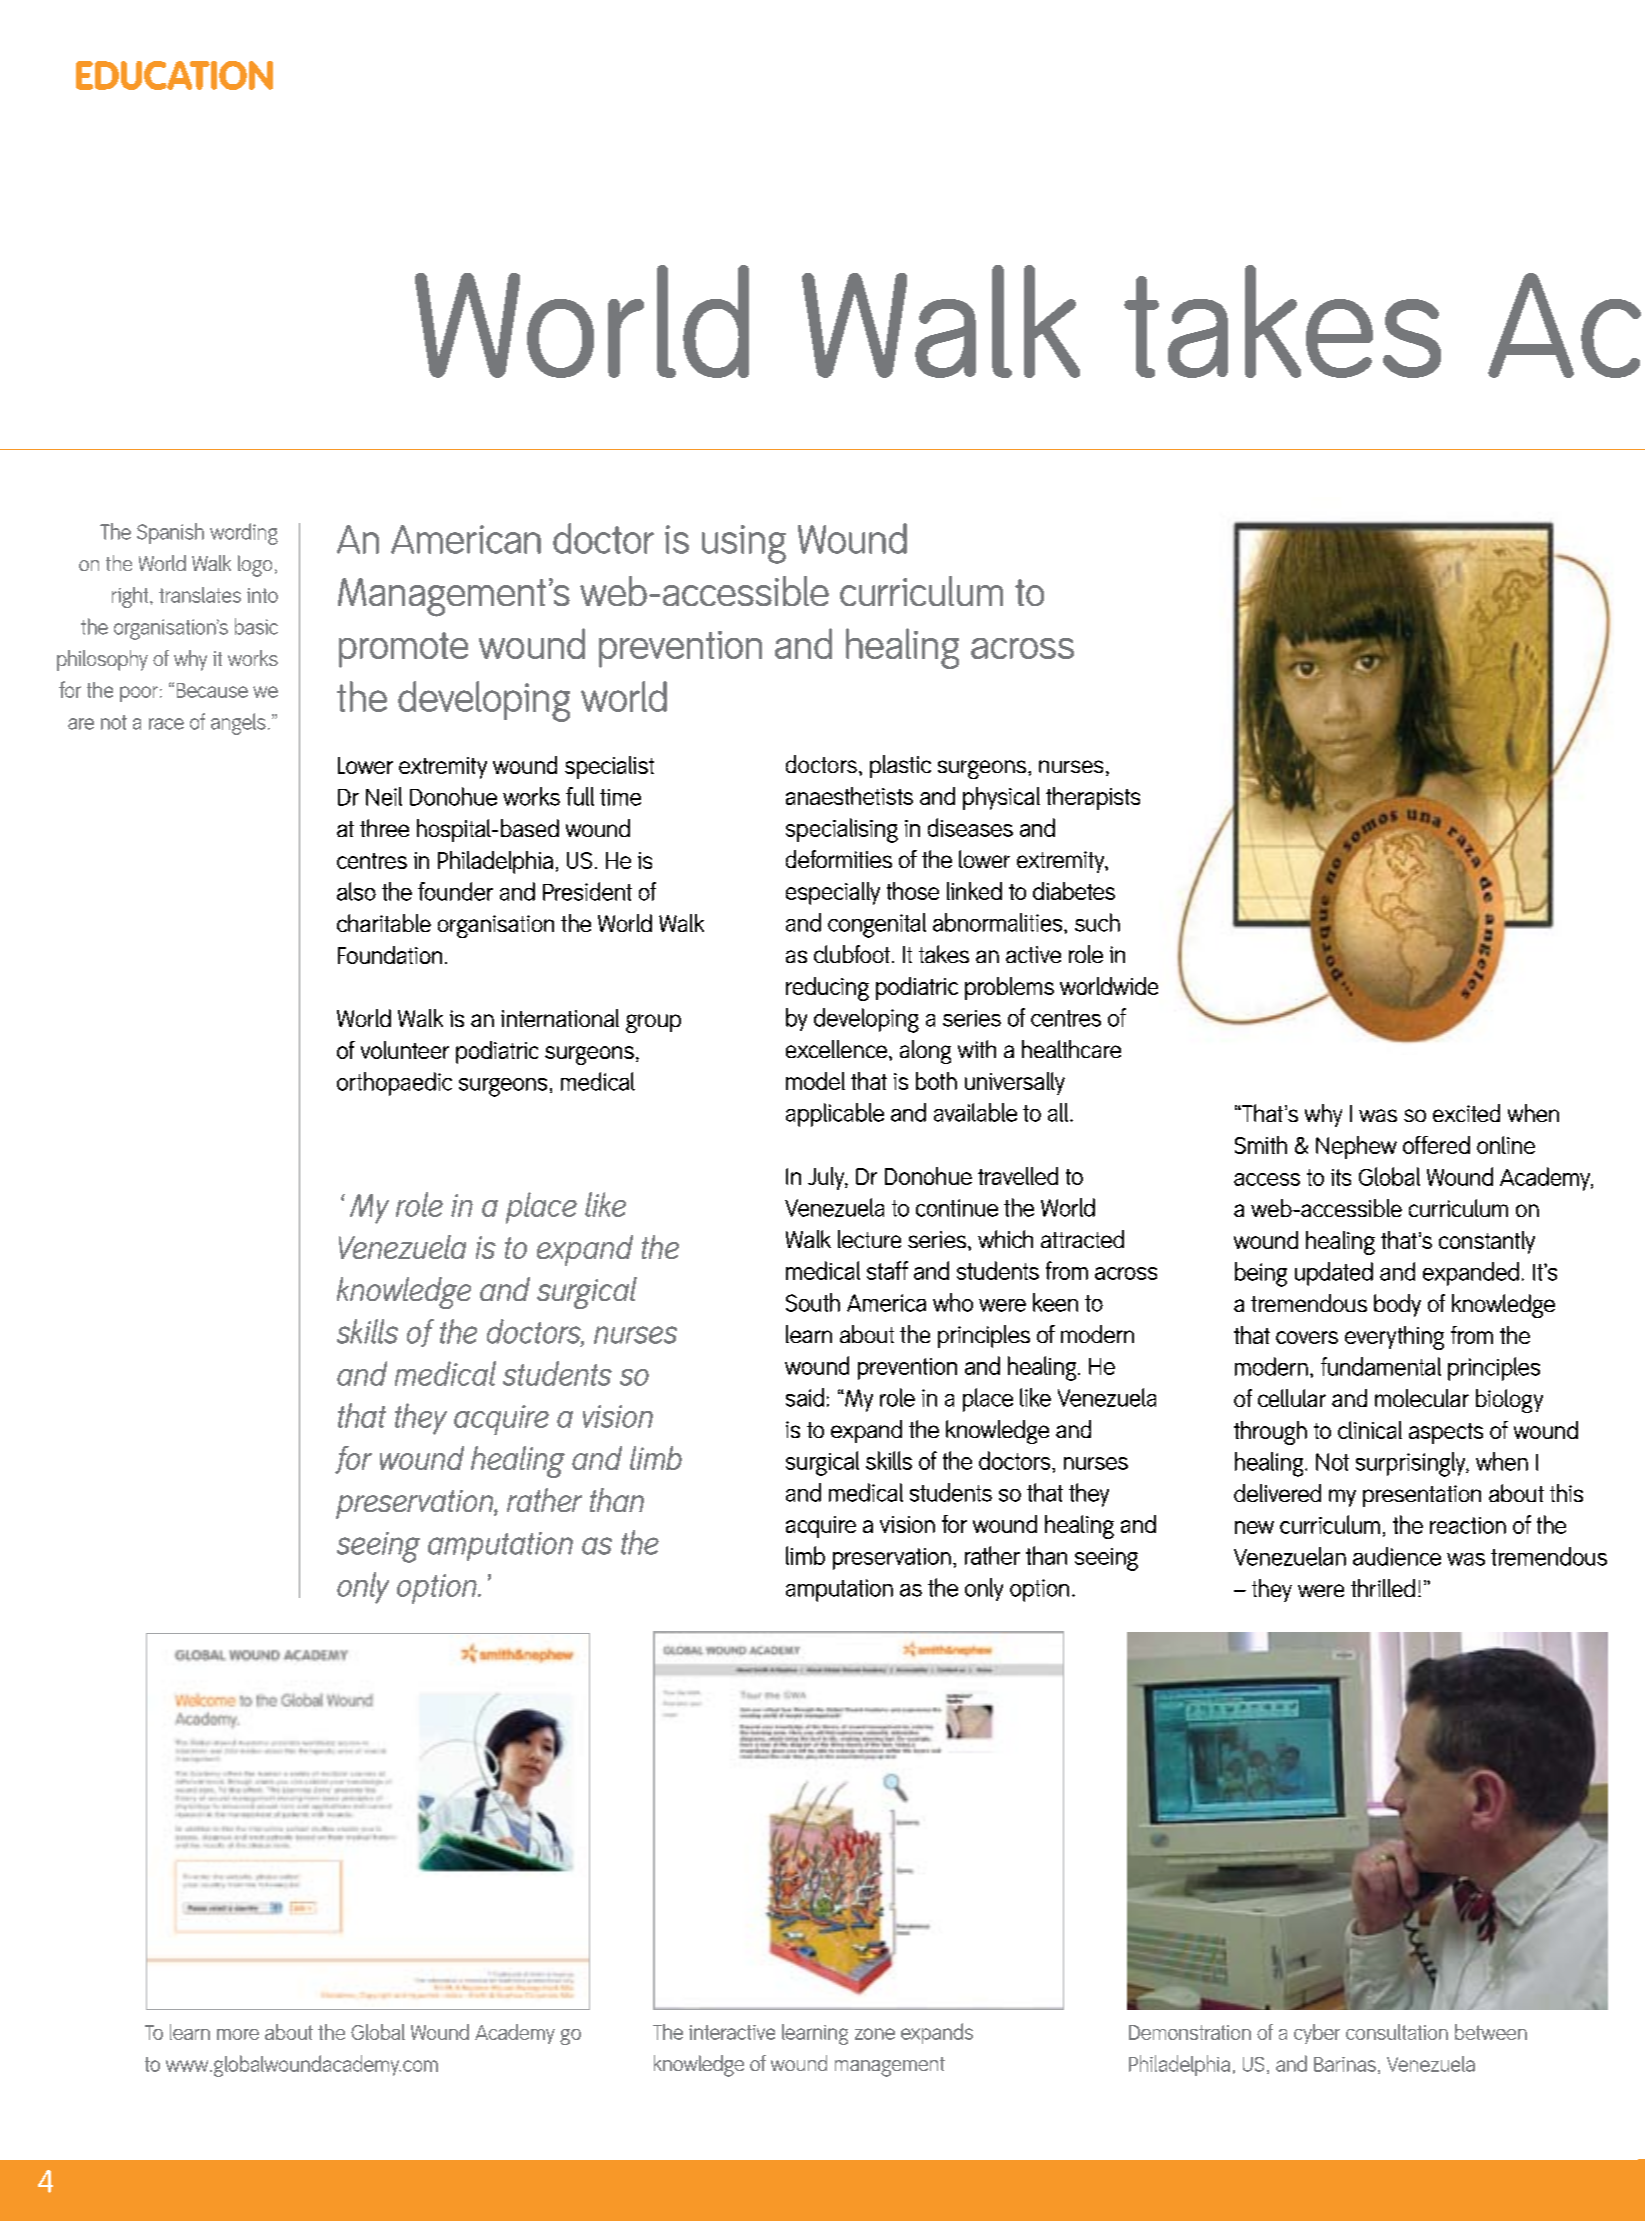  Describe the element at coordinates (900, 766) in the screenshot. I see `plastic` at that location.
